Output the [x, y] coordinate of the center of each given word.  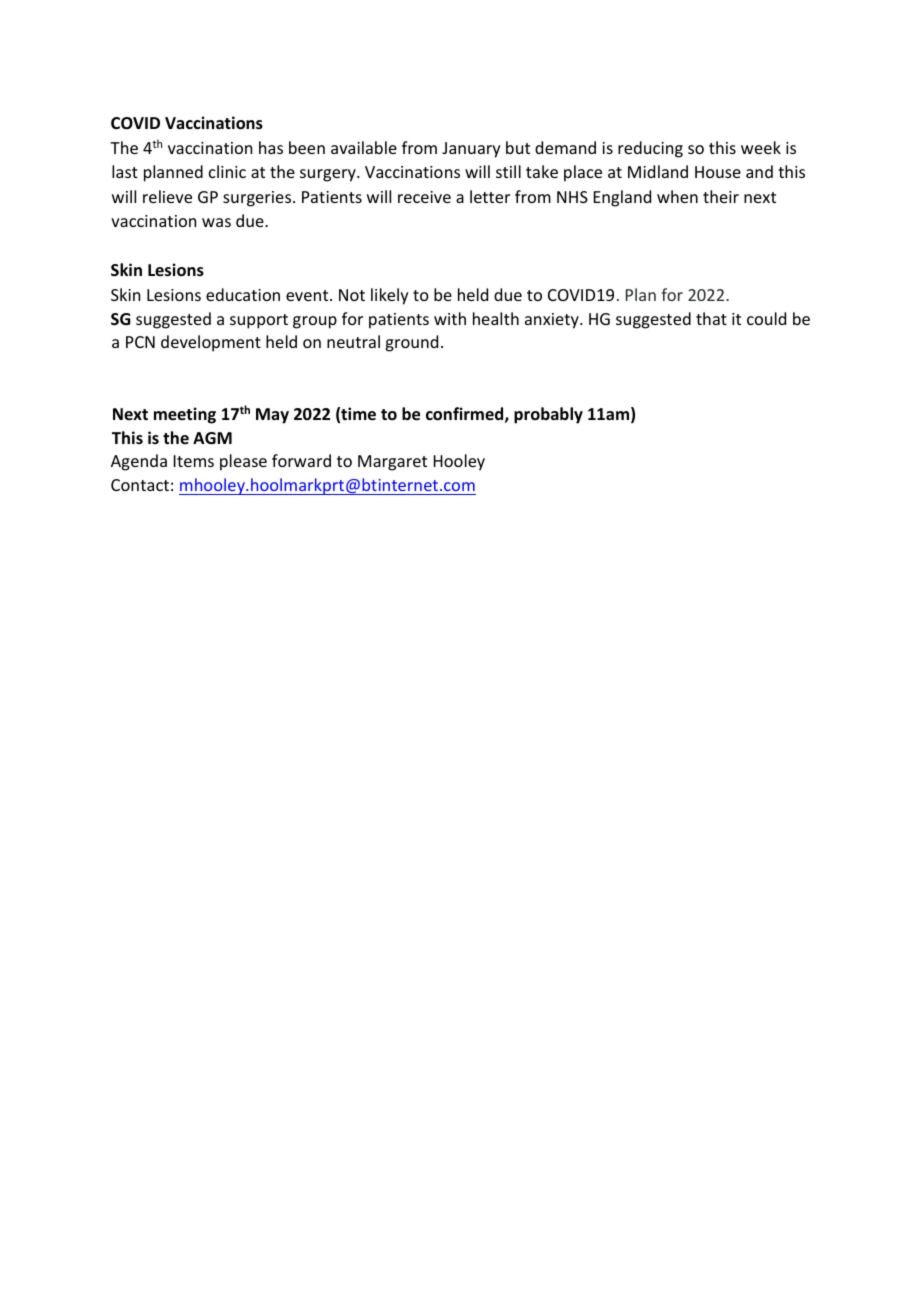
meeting [185, 415]
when [677, 196]
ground [411, 343]
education [243, 294]
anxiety [553, 321]
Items [194, 461]
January [471, 150]
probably [548, 415]
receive [424, 197]
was [216, 222]
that [711, 318]
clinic [227, 171]
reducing [650, 149]
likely [390, 296]
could [766, 318]
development [211, 343]
